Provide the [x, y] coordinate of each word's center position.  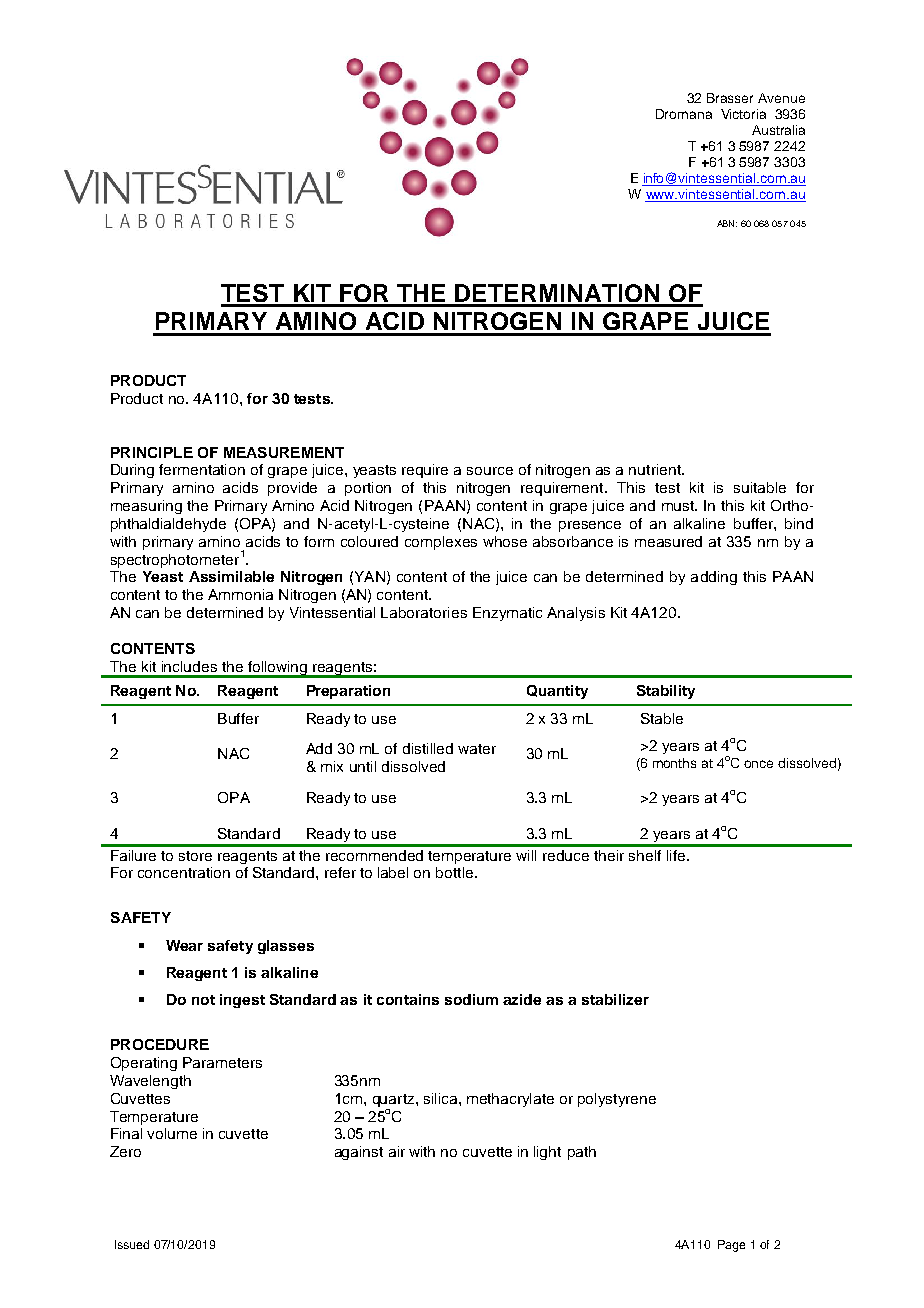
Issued [132, 1244]
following [278, 669]
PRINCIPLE [152, 452]
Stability [666, 692]
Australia [778, 130]
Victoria [743, 114]
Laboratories [424, 612]
